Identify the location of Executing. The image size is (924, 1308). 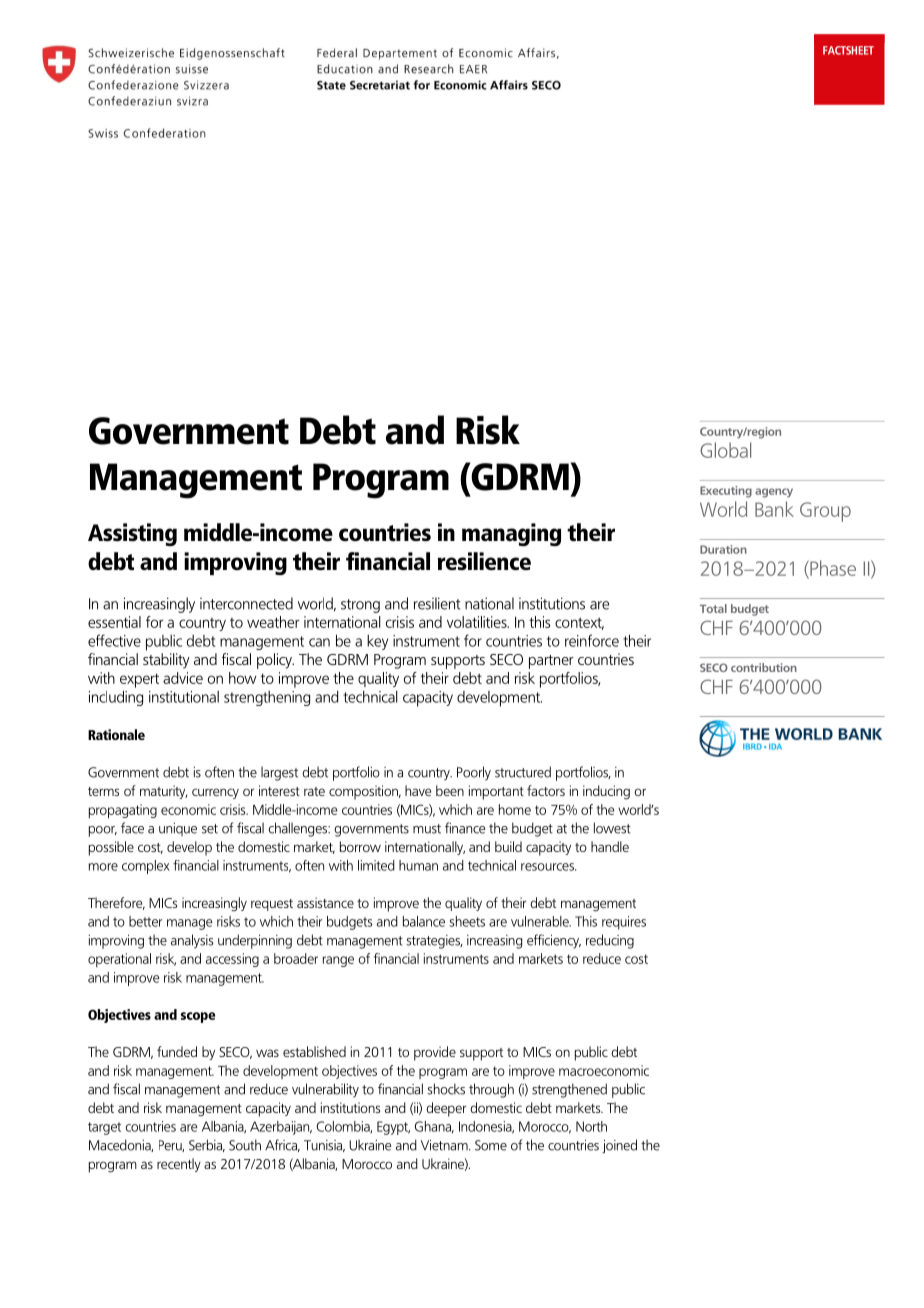
(726, 492).
